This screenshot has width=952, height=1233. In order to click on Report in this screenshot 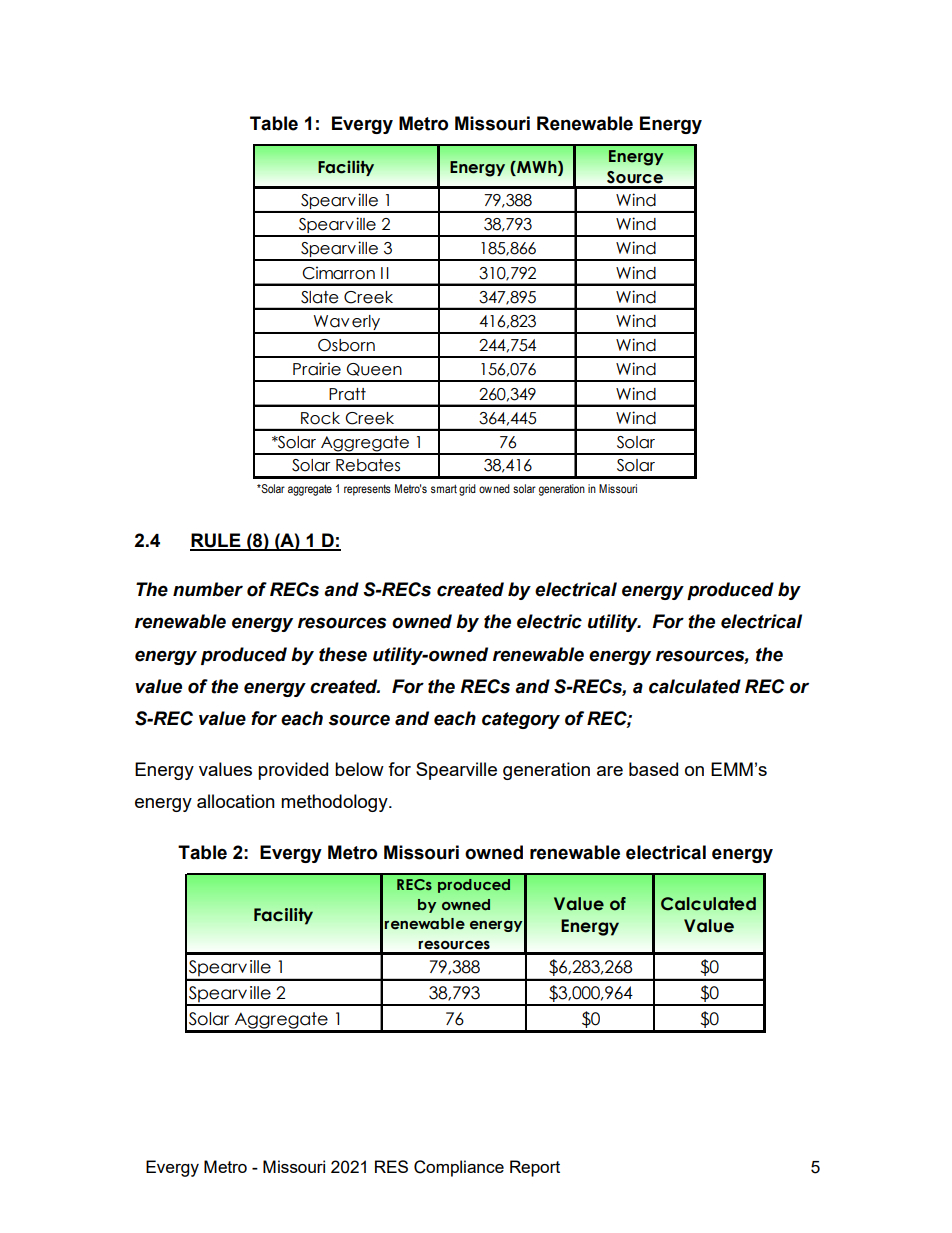, I will do `click(535, 1168)`.
